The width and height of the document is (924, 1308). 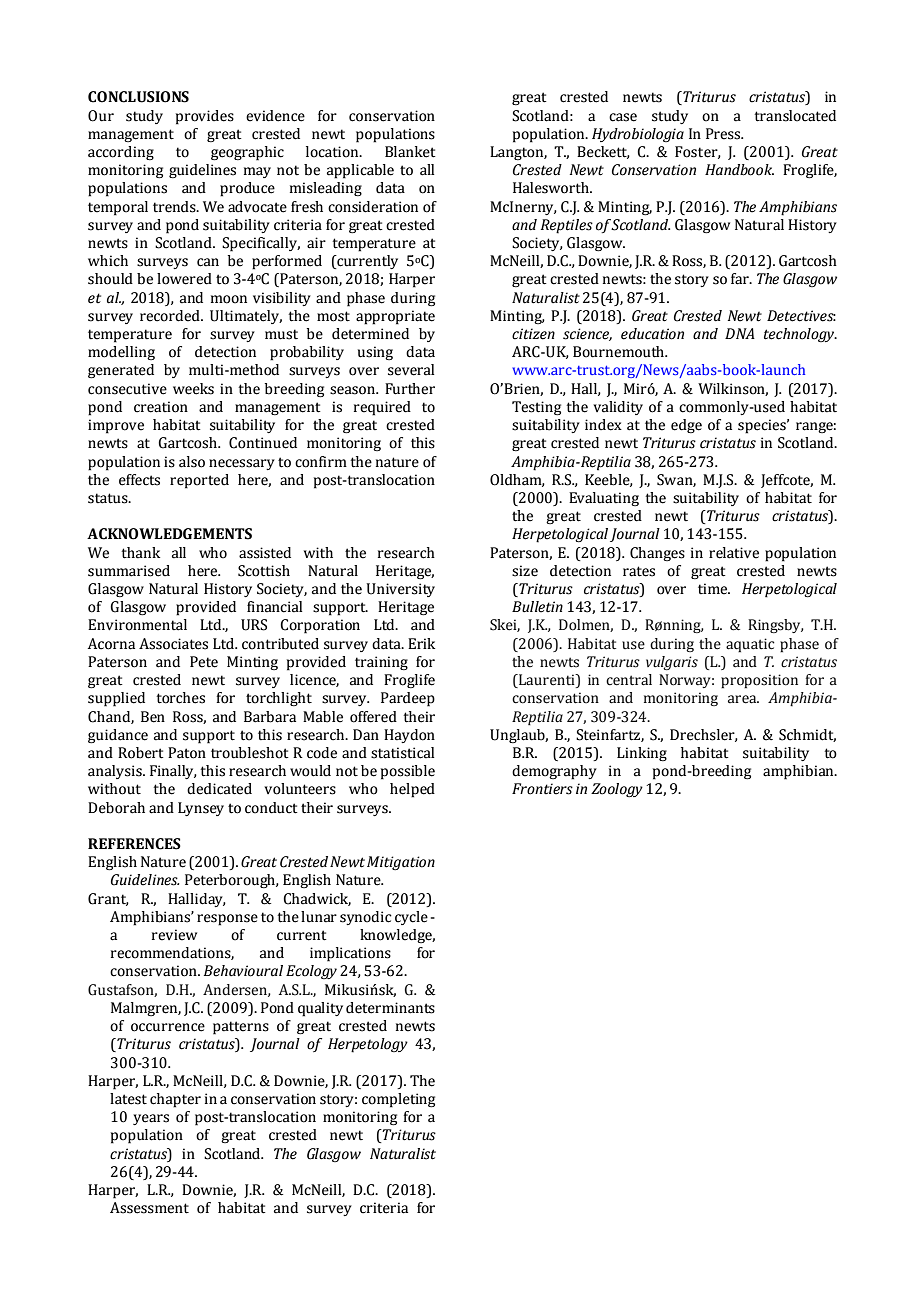 What do you see at coordinates (174, 935) in the document?
I see `review` at bounding box center [174, 935].
